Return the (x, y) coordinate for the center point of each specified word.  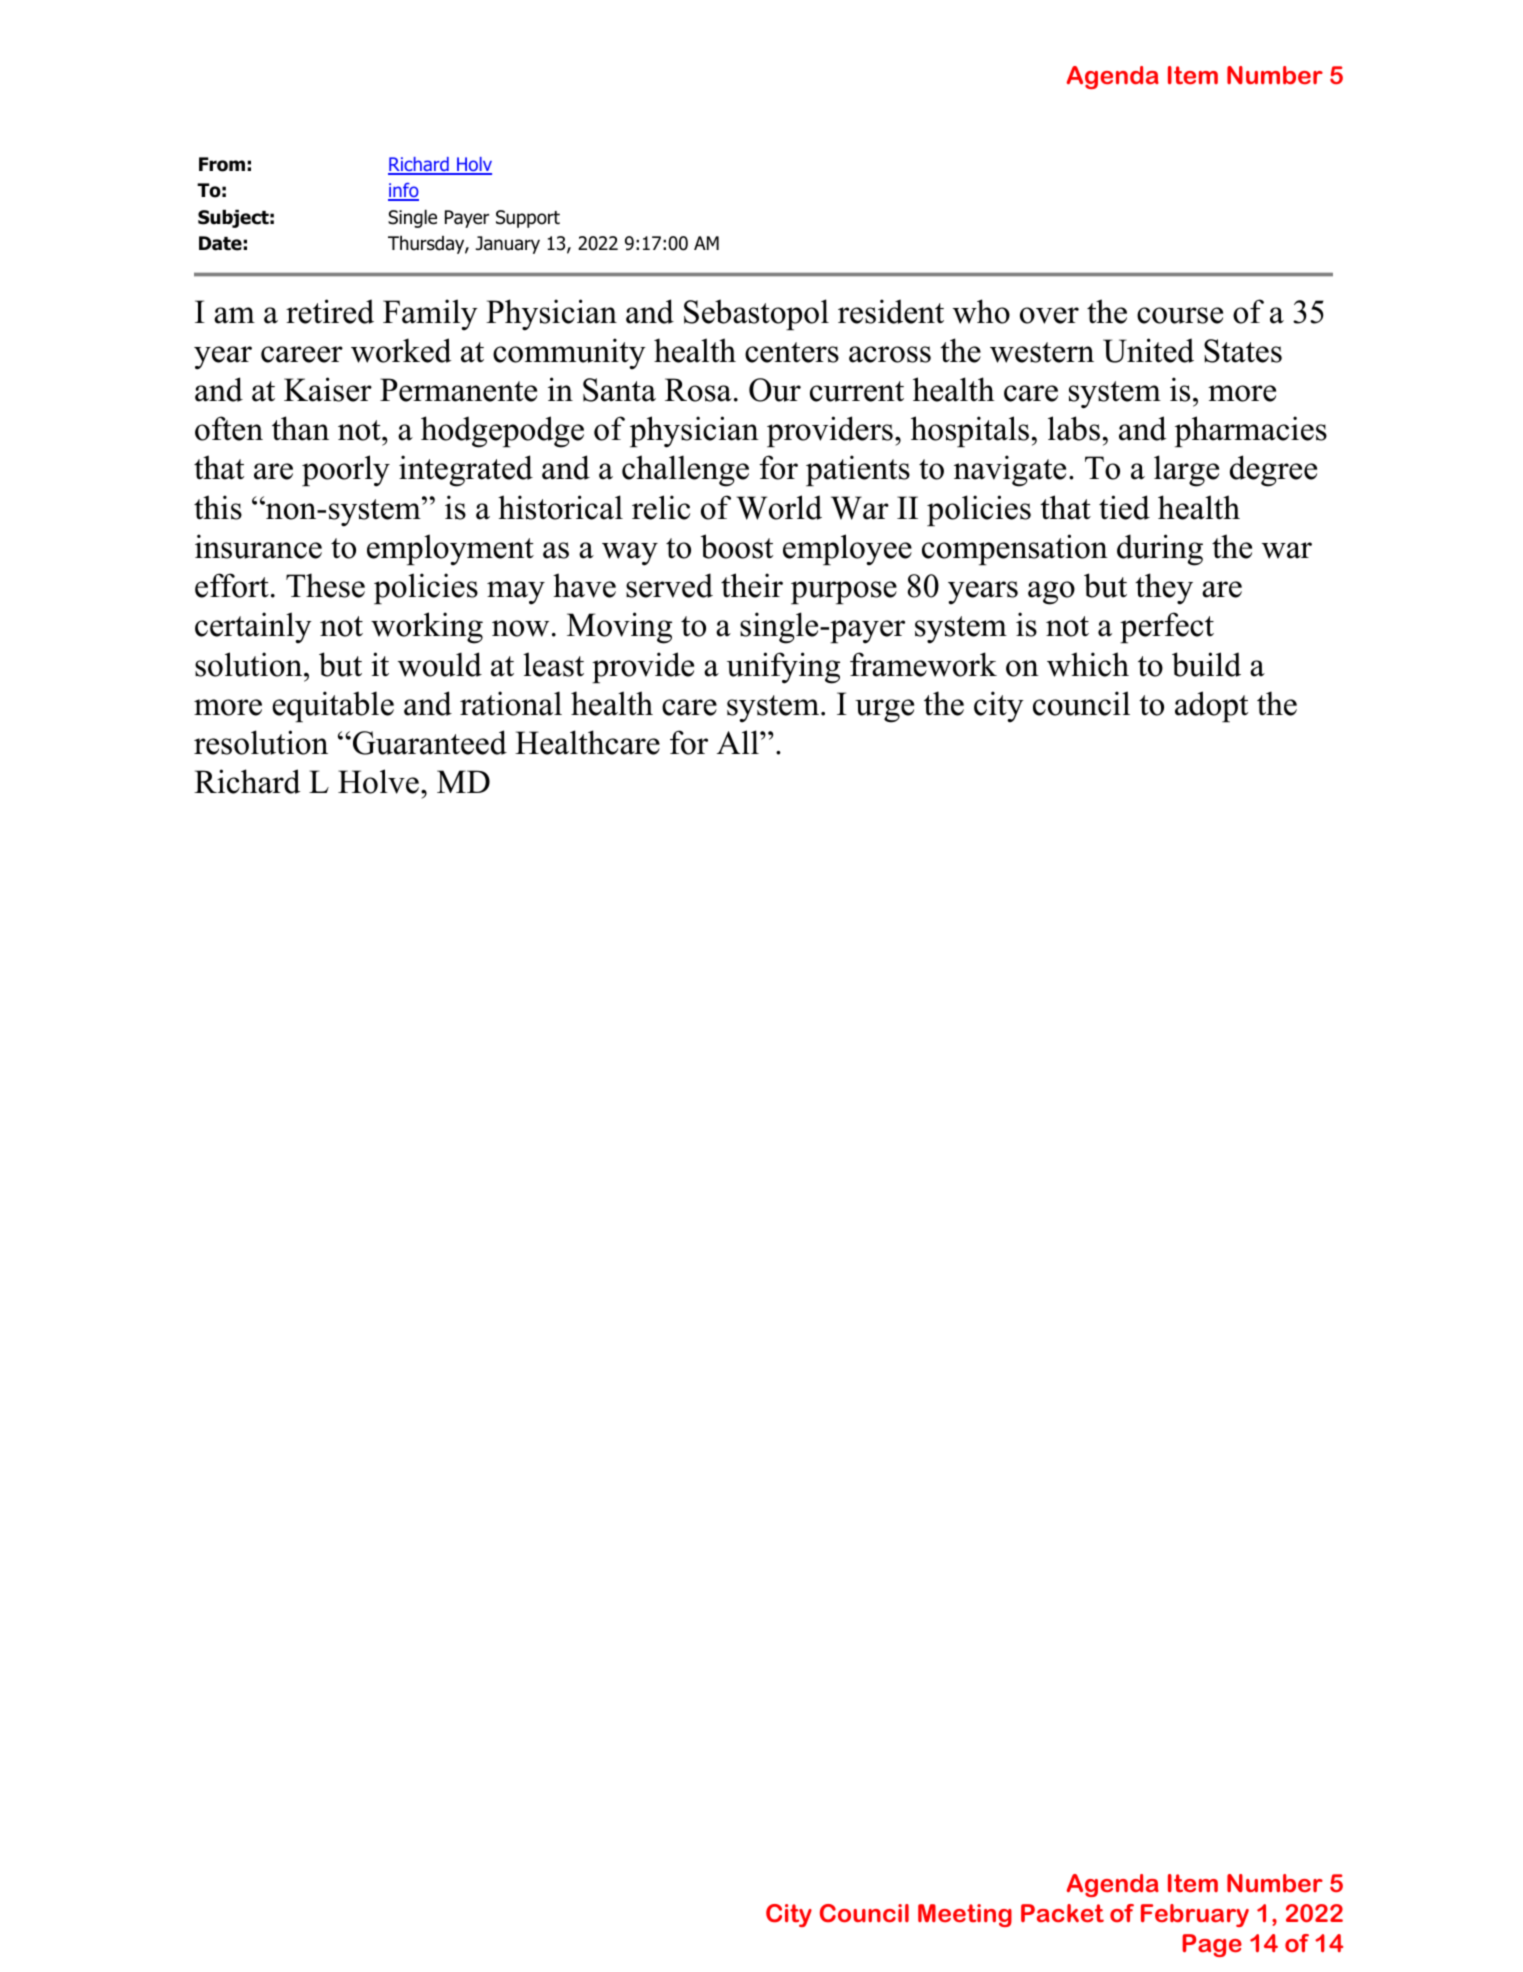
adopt (1211, 706)
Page (1212, 1945)
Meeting (965, 1915)
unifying (783, 668)
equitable (333, 706)
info (403, 192)
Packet (1062, 1913)
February (1195, 1915)
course (1180, 315)
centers (792, 352)
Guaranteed (430, 742)
